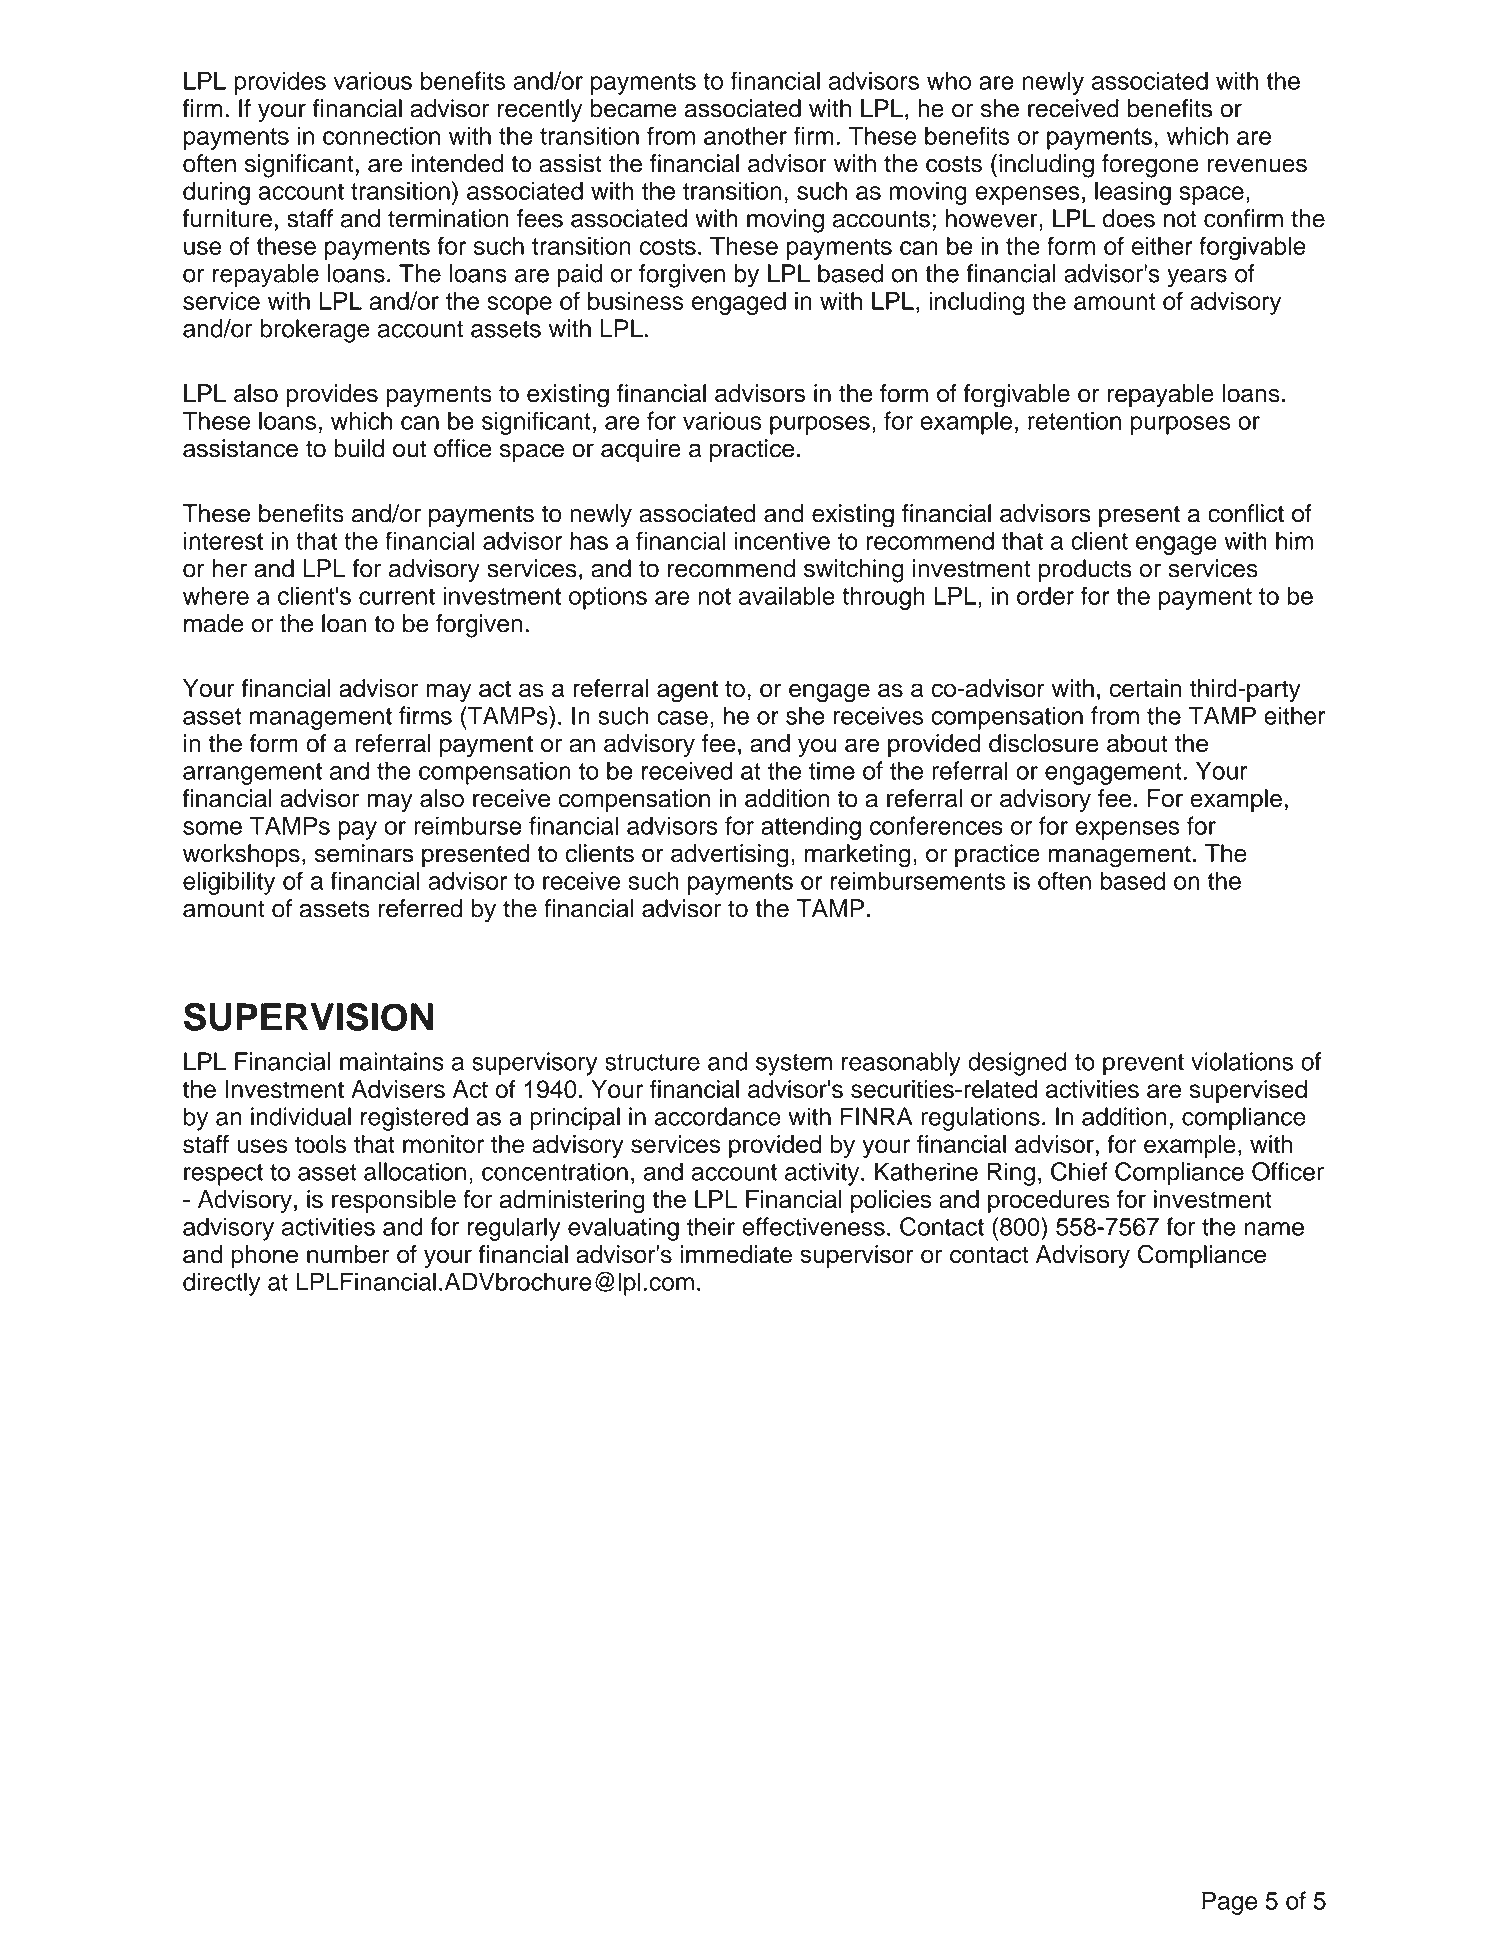 Image resolution: width=1509 pixels, height=1953 pixels. I want to click on system, so click(794, 1065).
